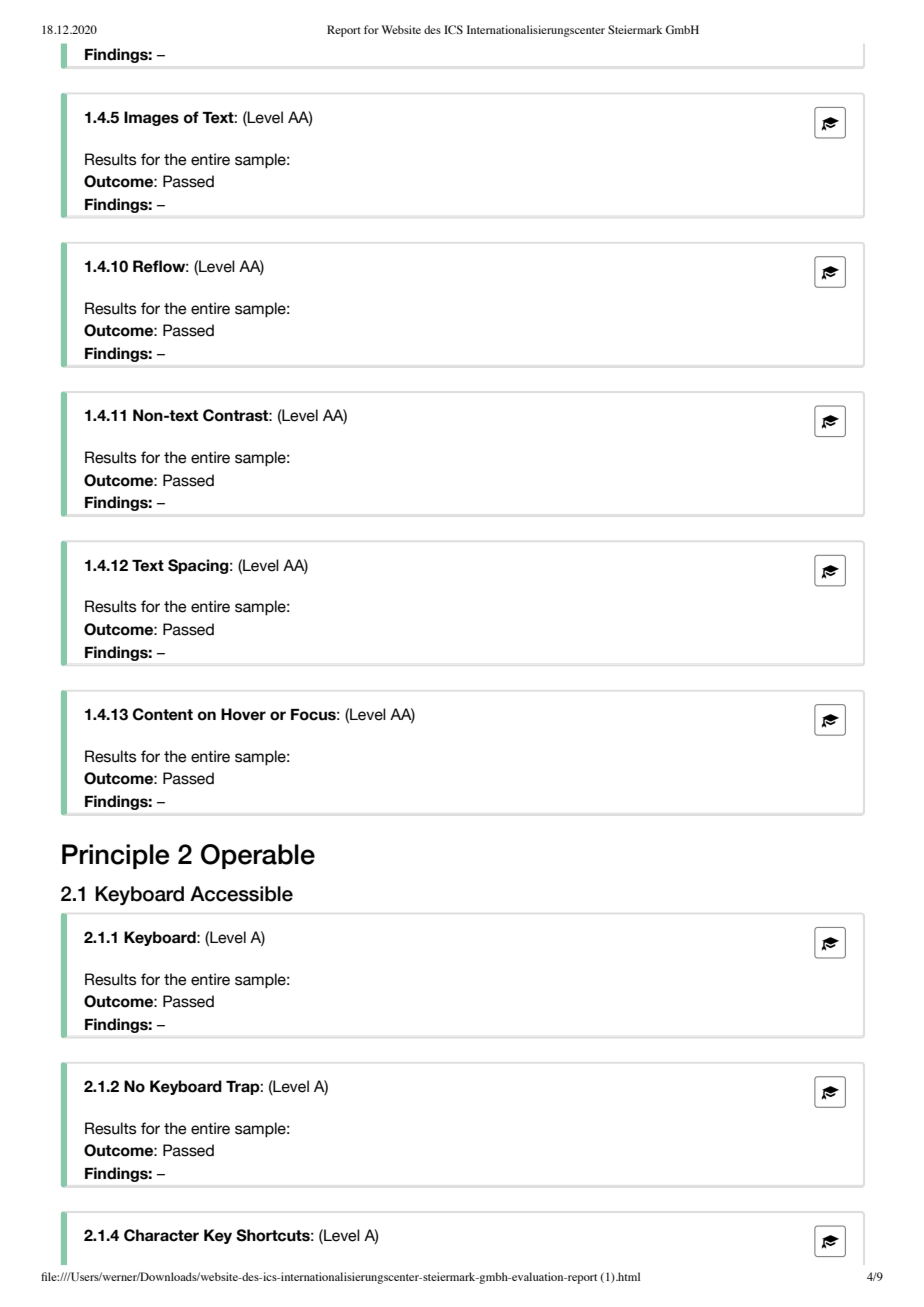 The height and width of the screenshot is (1307, 924). I want to click on Images, so click(151, 118).
